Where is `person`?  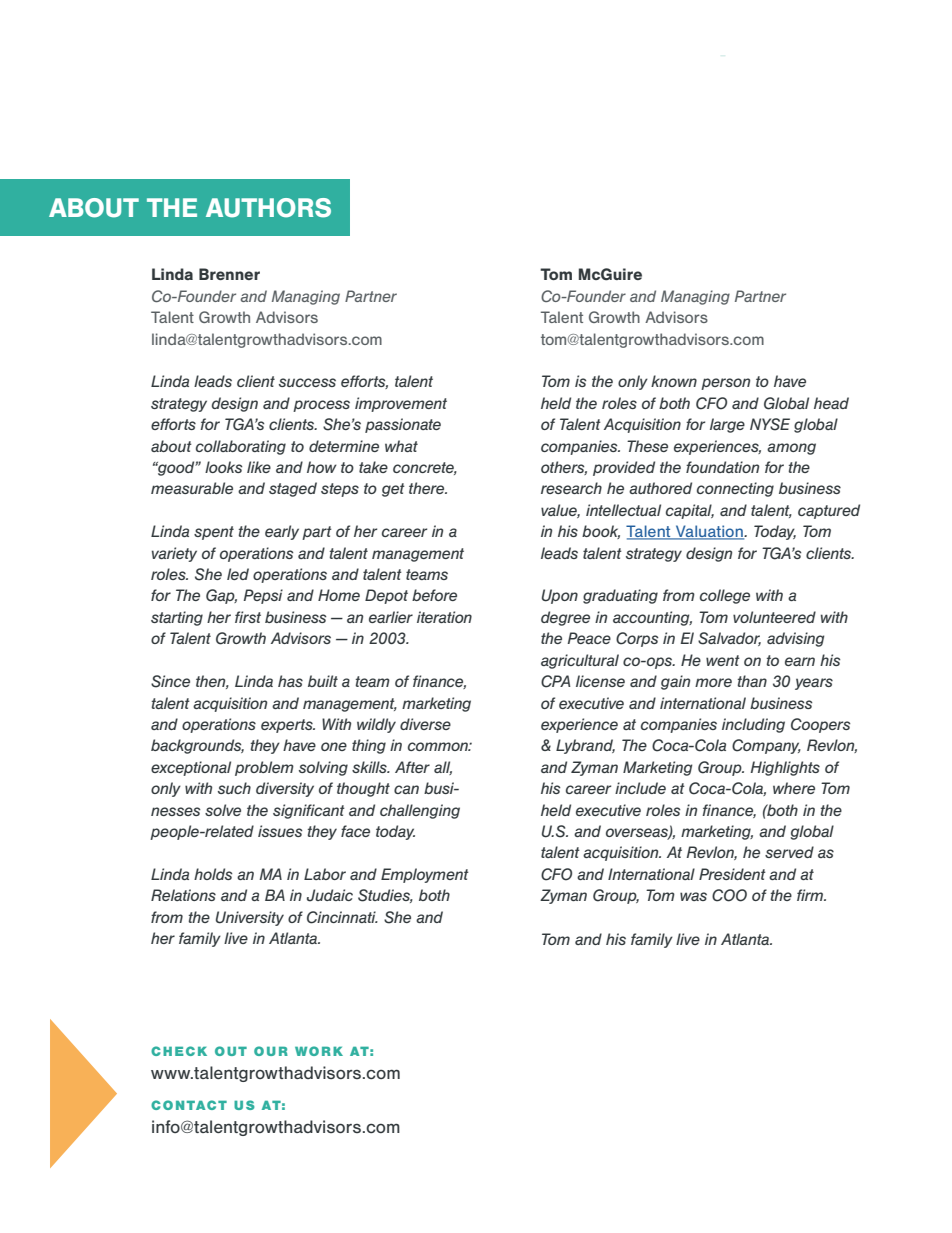 person is located at coordinates (725, 384).
